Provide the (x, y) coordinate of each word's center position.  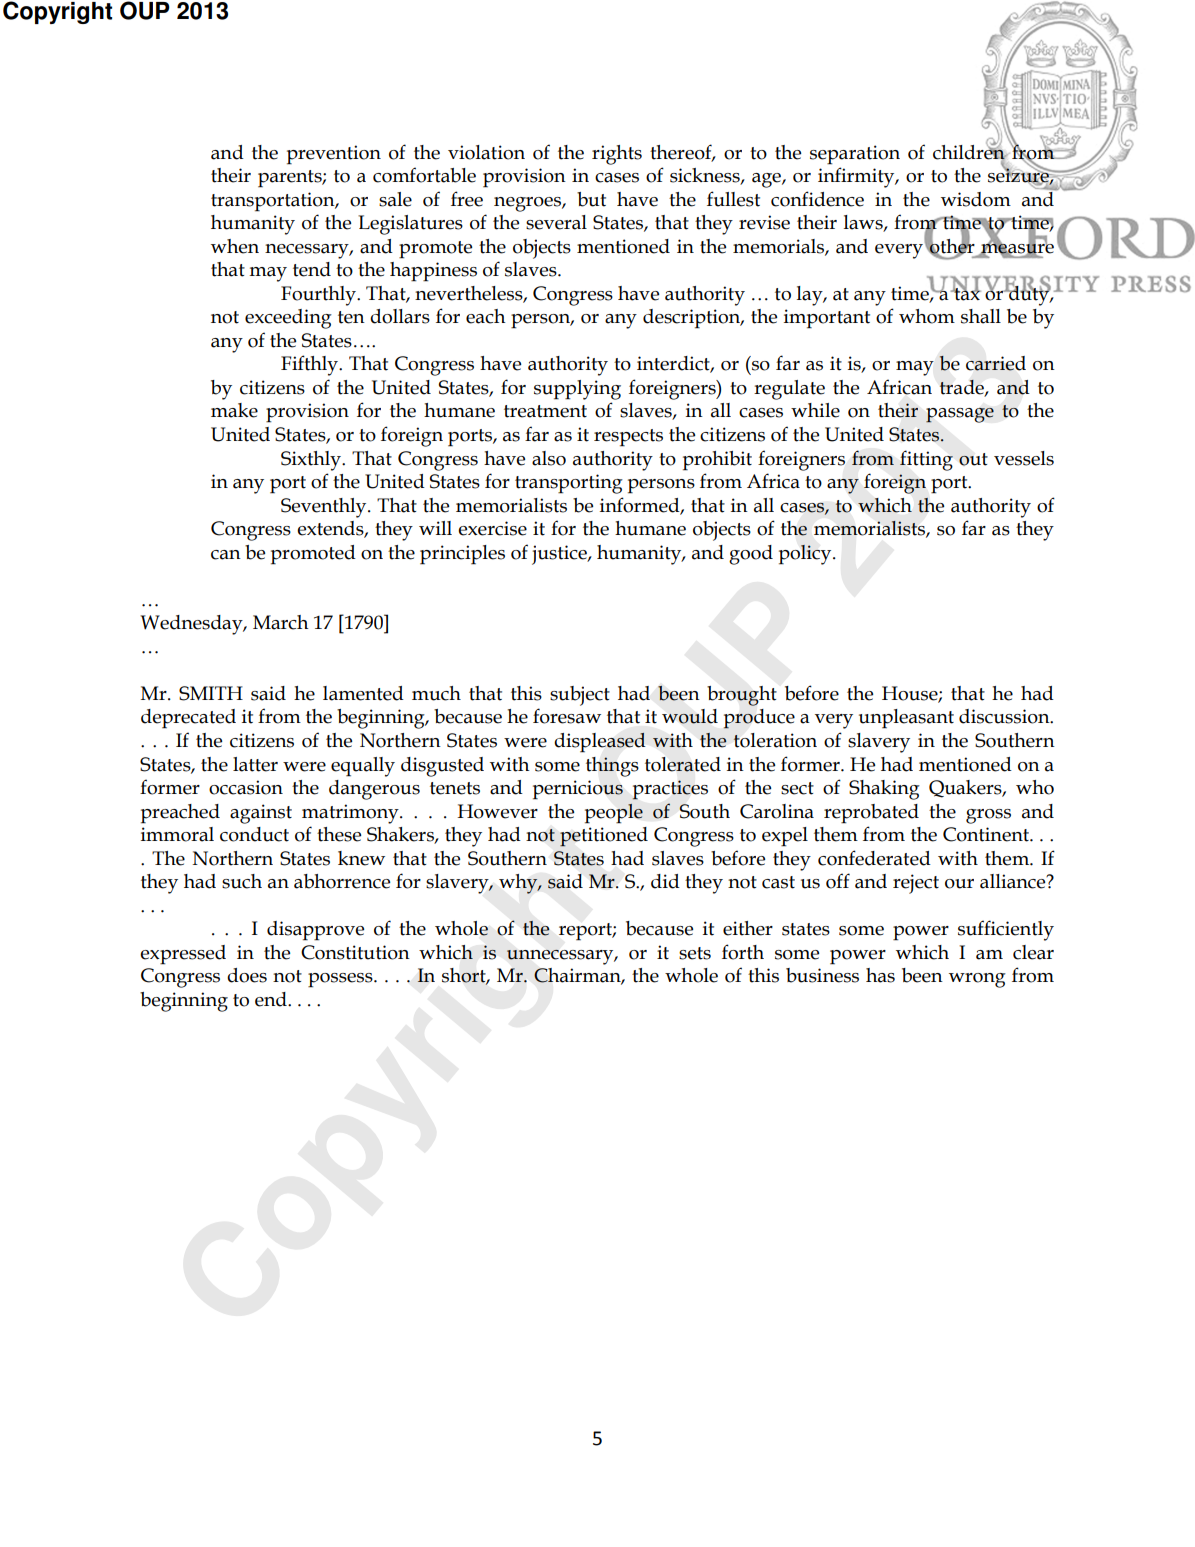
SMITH (211, 693)
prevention (334, 155)
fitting (926, 460)
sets (695, 953)
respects (628, 438)
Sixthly (312, 461)
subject (580, 696)
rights (617, 155)
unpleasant (906, 719)
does (247, 975)
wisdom (976, 199)
